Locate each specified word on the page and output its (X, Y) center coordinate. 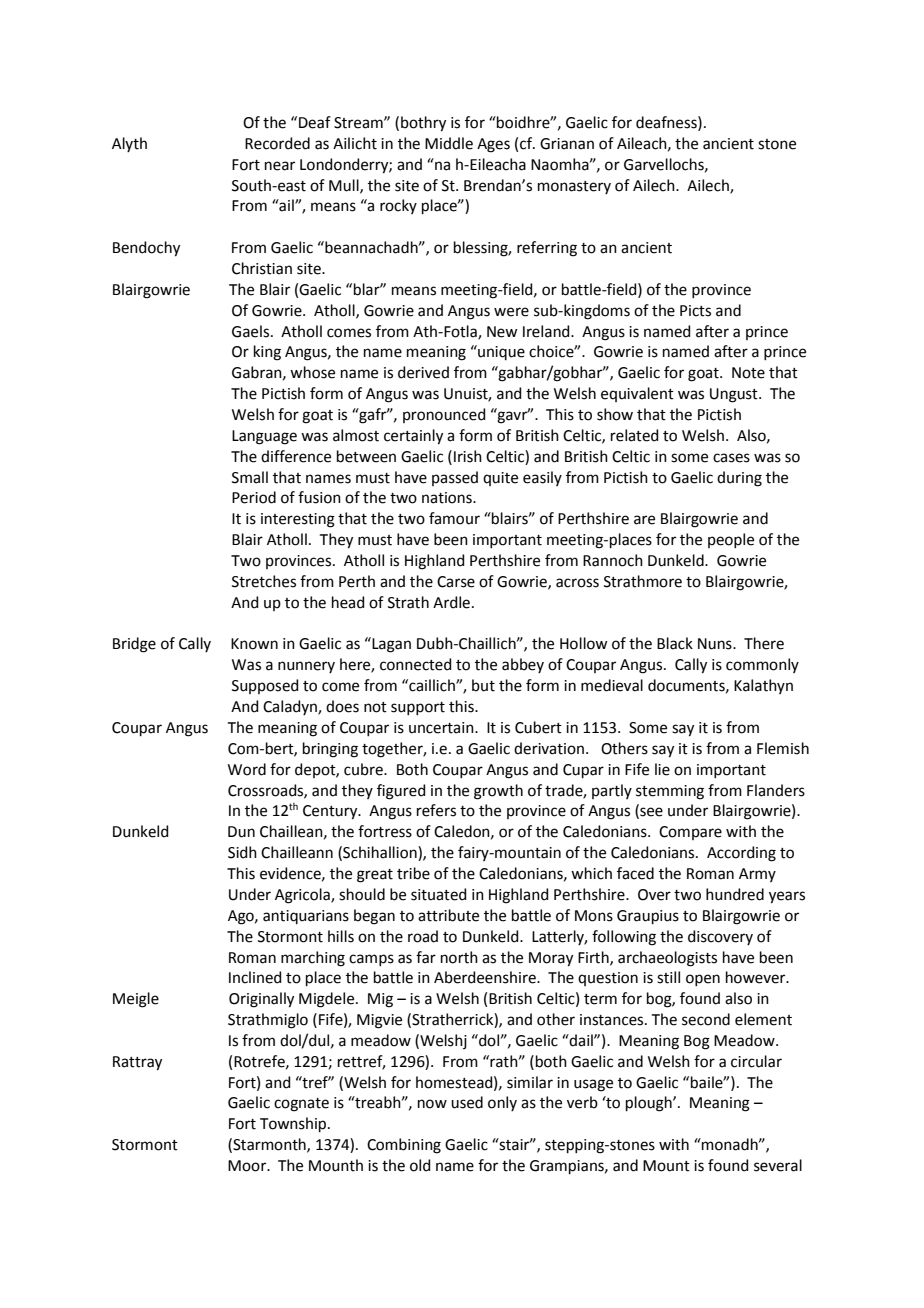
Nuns (716, 644)
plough (650, 1104)
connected (416, 664)
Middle (449, 143)
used (467, 1102)
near (280, 166)
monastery (574, 187)
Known (254, 644)
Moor (248, 1166)
